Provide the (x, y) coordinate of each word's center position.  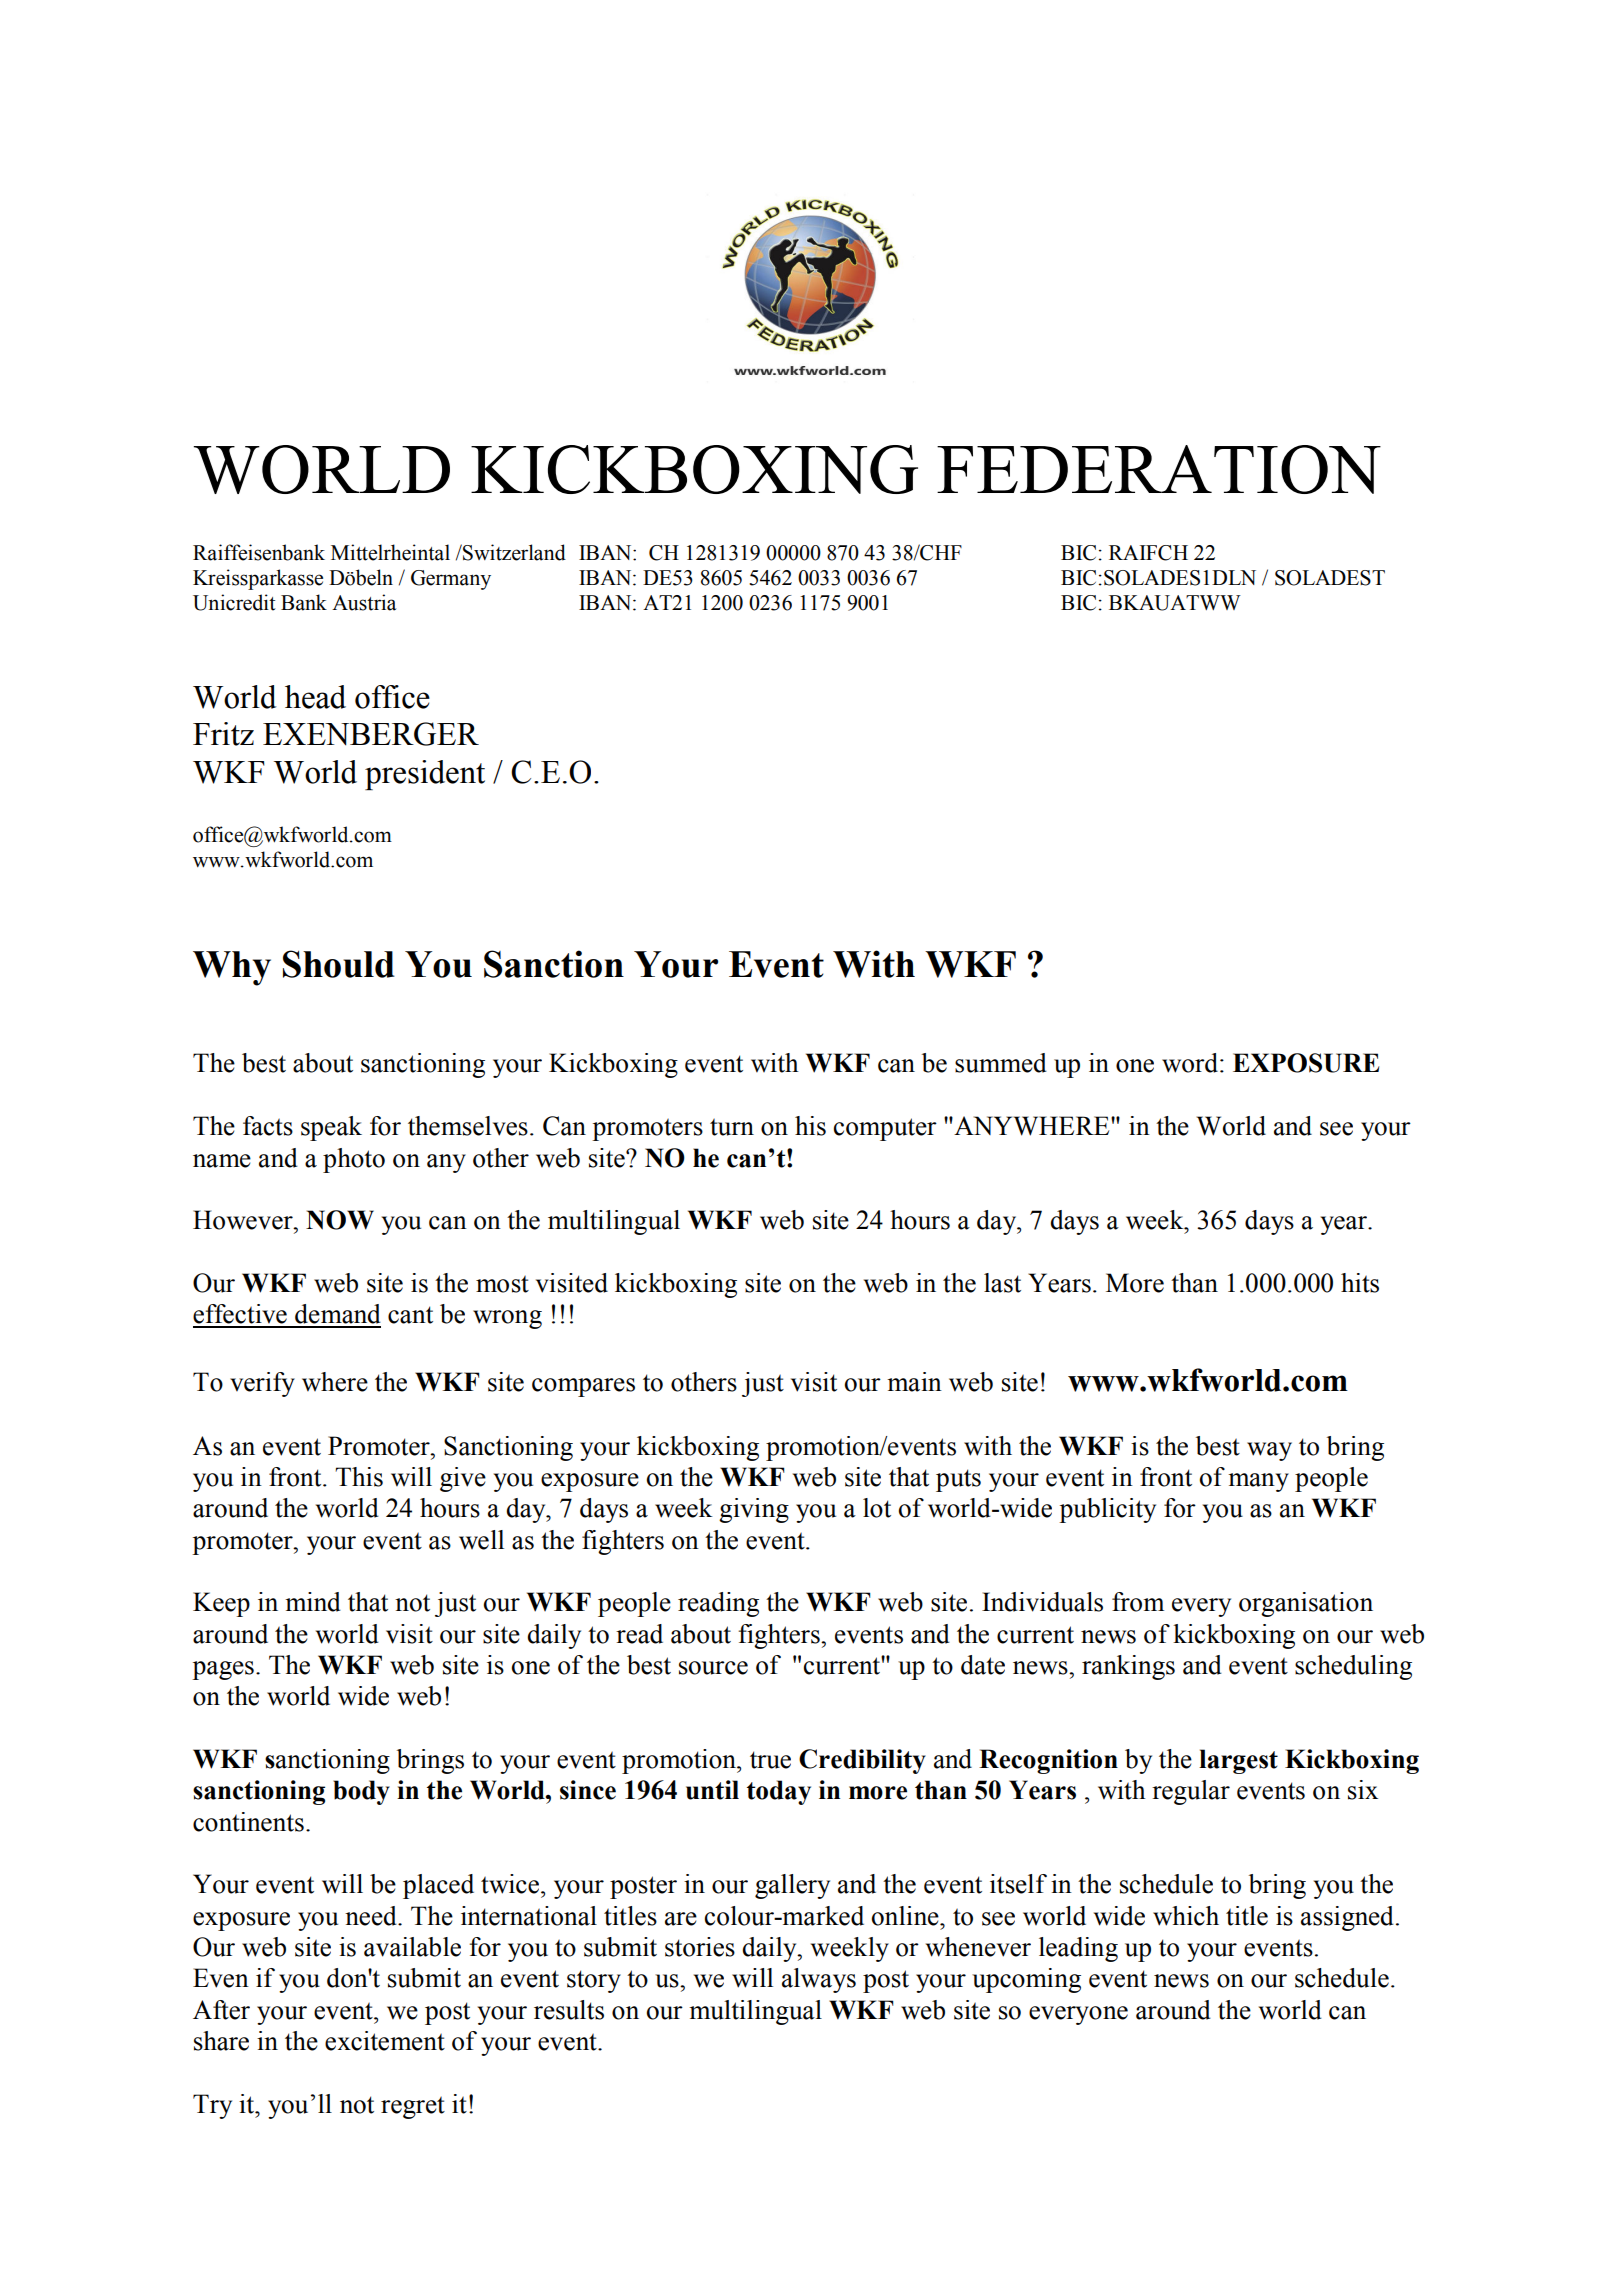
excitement (385, 2041)
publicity (1107, 1510)
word (1190, 1063)
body (361, 1792)
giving (754, 1510)
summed (1001, 1063)
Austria (364, 602)
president (425, 775)
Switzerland (513, 552)
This (359, 1477)
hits (1360, 1283)
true (770, 1760)
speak (331, 1128)
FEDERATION (1159, 469)
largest (1238, 1761)
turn (732, 1127)
